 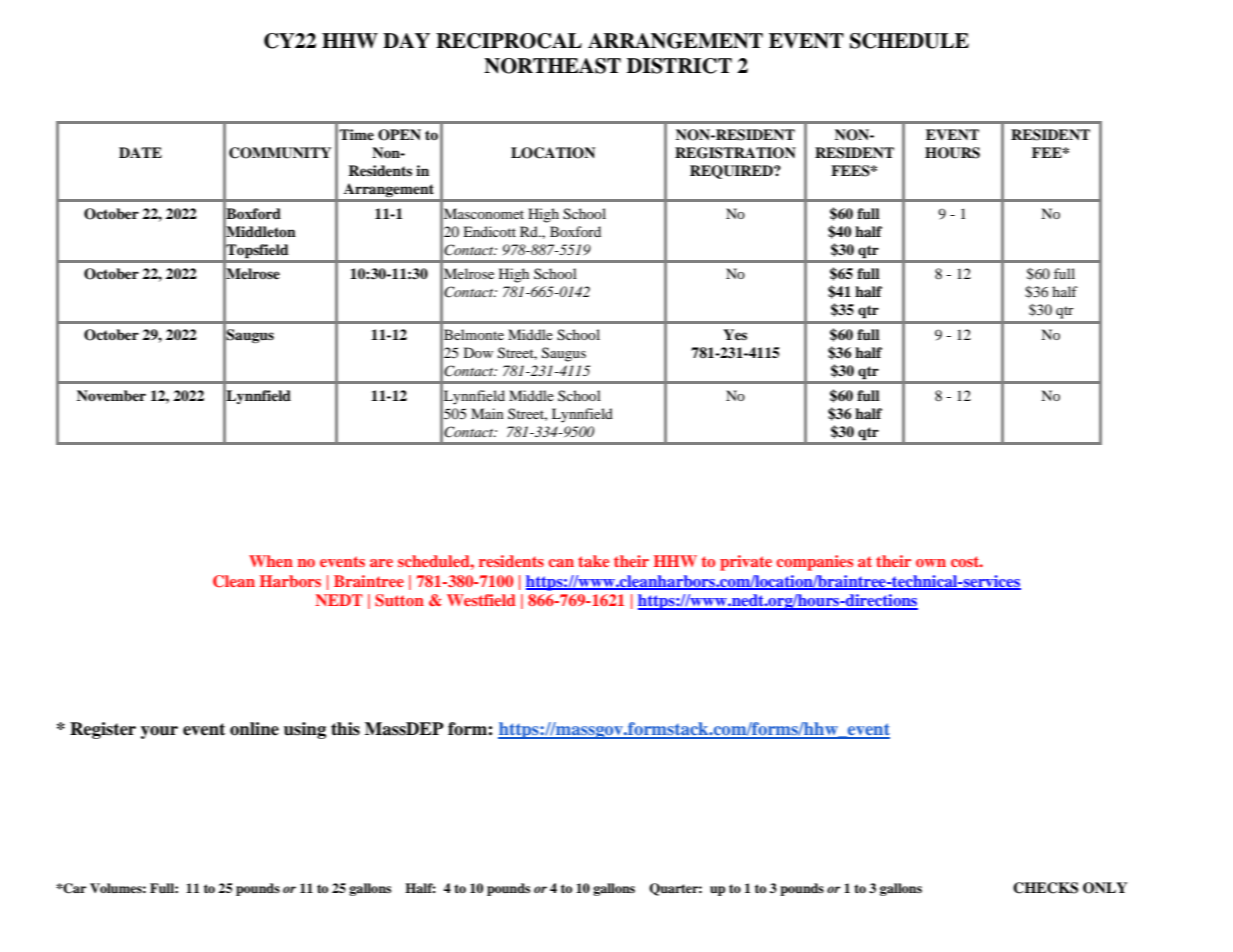 What do you see at coordinates (111, 395) in the document?
I see `November` at bounding box center [111, 395].
